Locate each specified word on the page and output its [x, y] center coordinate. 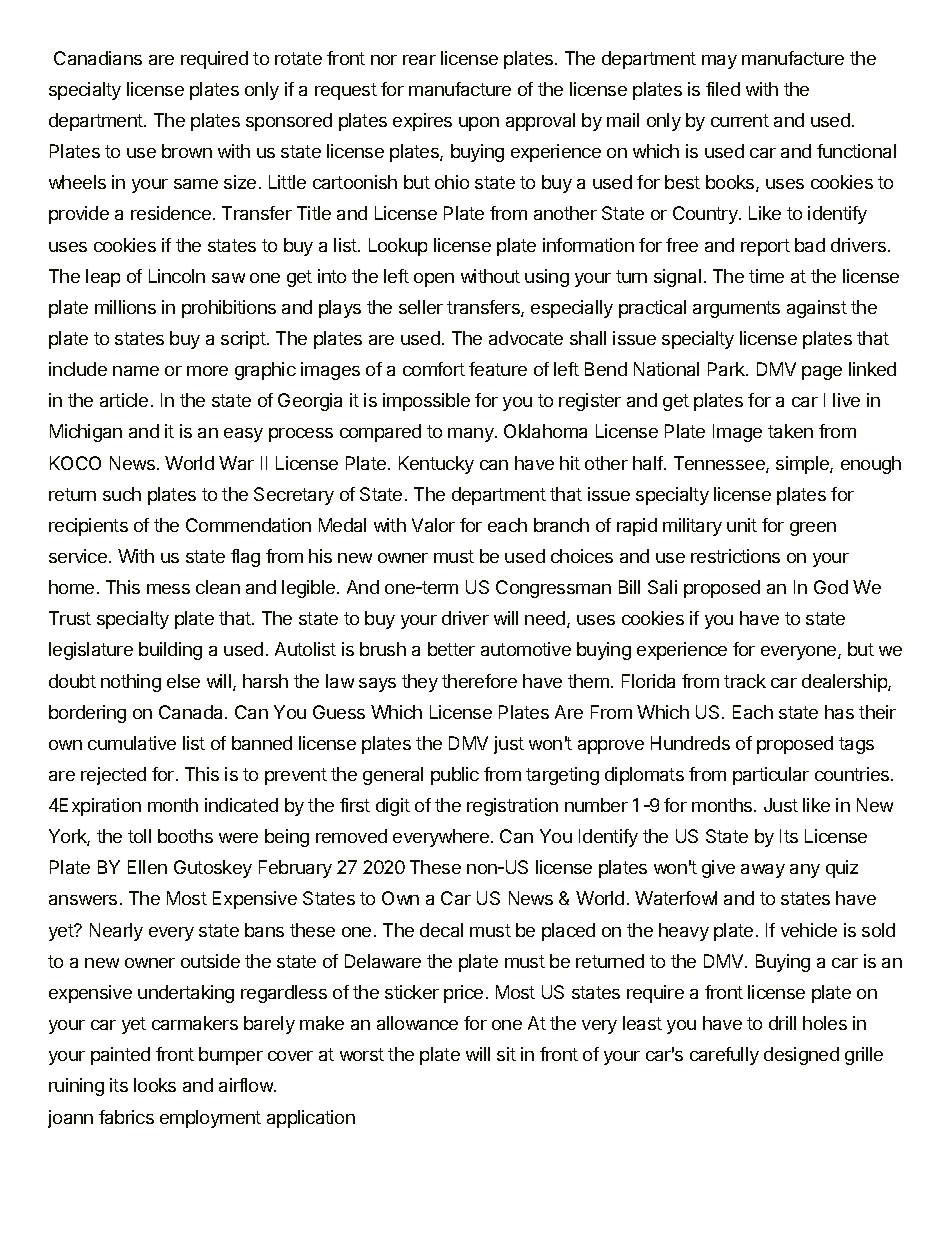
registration [512, 807]
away [763, 871]
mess [168, 589]
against [817, 309]
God [831, 587]
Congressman [553, 589]
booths [185, 836]
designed [801, 1056]
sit [506, 1054]
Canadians [98, 58]
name [136, 371]
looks [155, 1085]
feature [498, 369]
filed [723, 89]
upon [479, 124]
